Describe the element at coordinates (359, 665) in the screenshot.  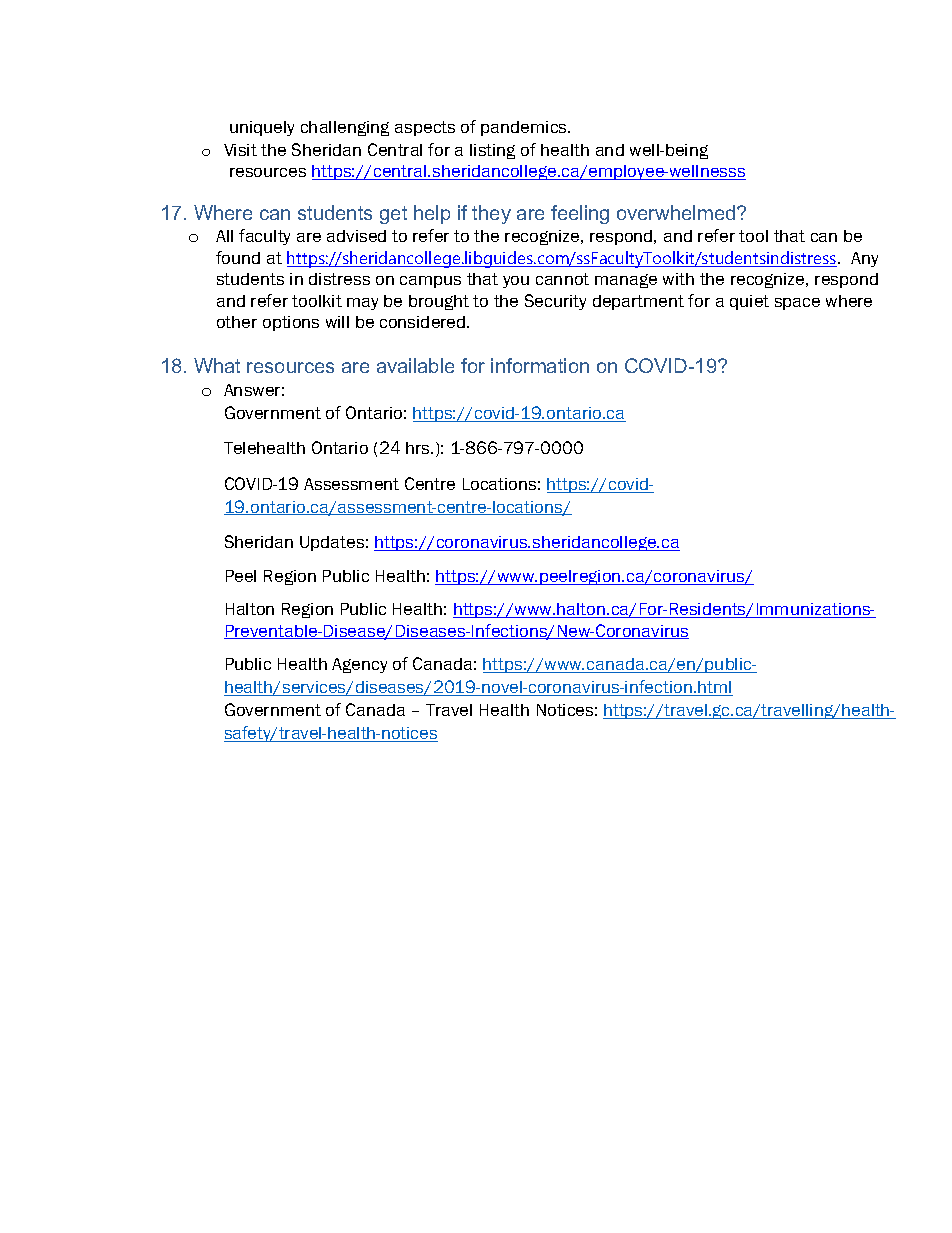
I see `Agency` at that location.
